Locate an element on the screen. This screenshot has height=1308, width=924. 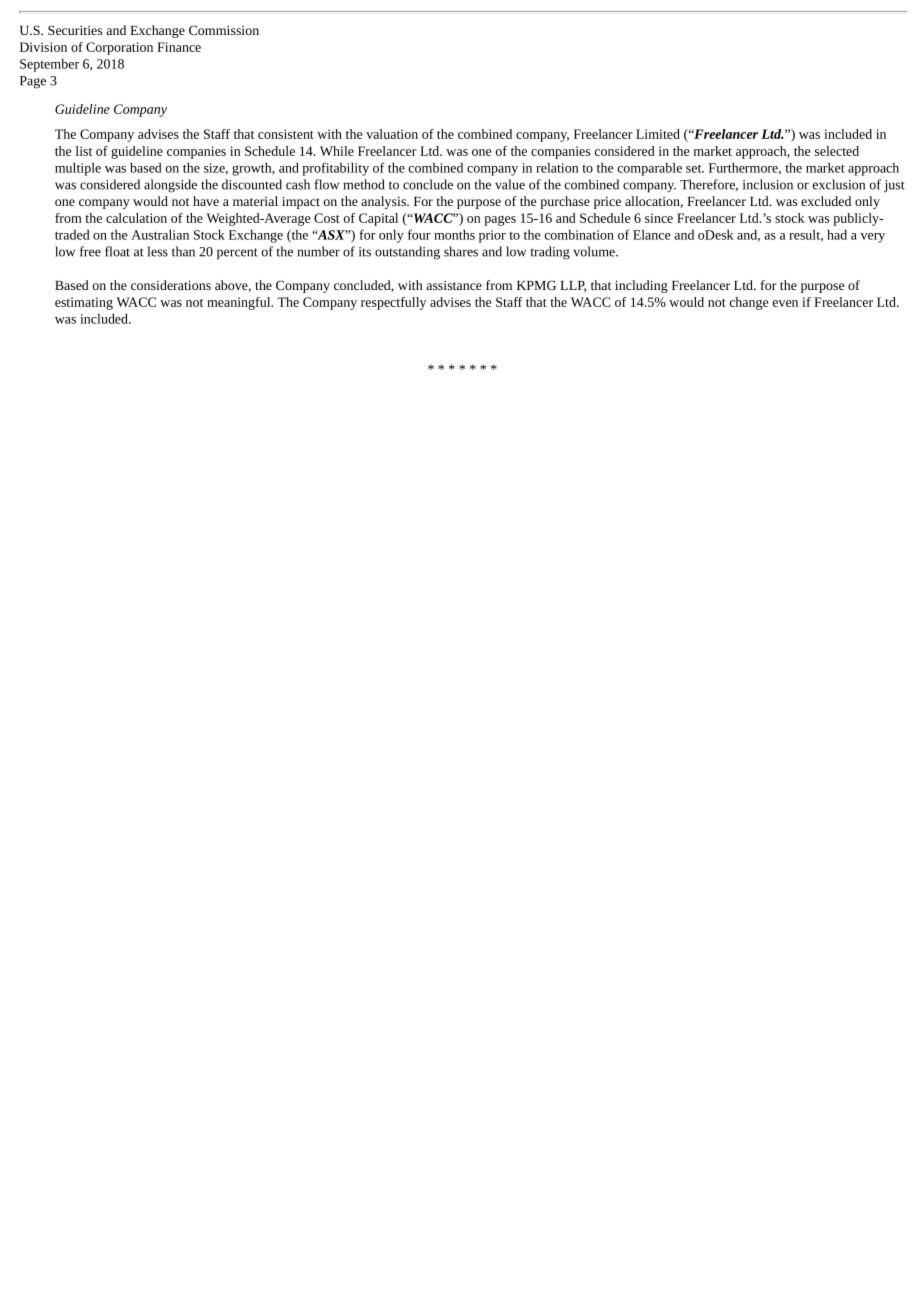
consistent is located at coordinates (286, 134).
